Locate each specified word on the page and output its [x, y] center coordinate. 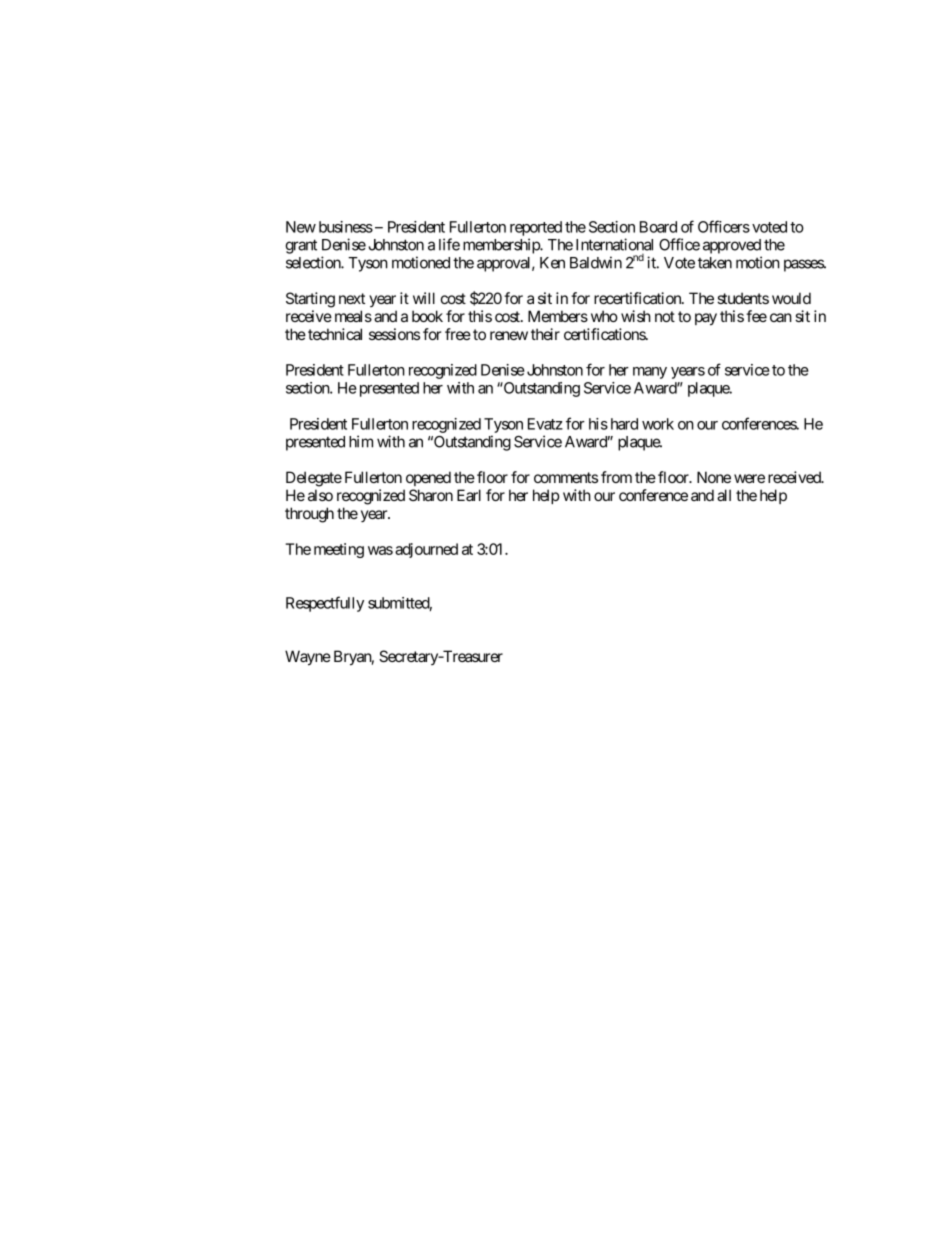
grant [301, 246]
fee [756, 316]
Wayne [308, 658]
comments [566, 477]
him [361, 441]
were [749, 478]
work [658, 424]
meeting [339, 550]
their [545, 334]
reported [536, 228]
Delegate [314, 479]
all [724, 495]
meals [353, 316]
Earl [469, 495]
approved [732, 246]
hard [624, 424]
